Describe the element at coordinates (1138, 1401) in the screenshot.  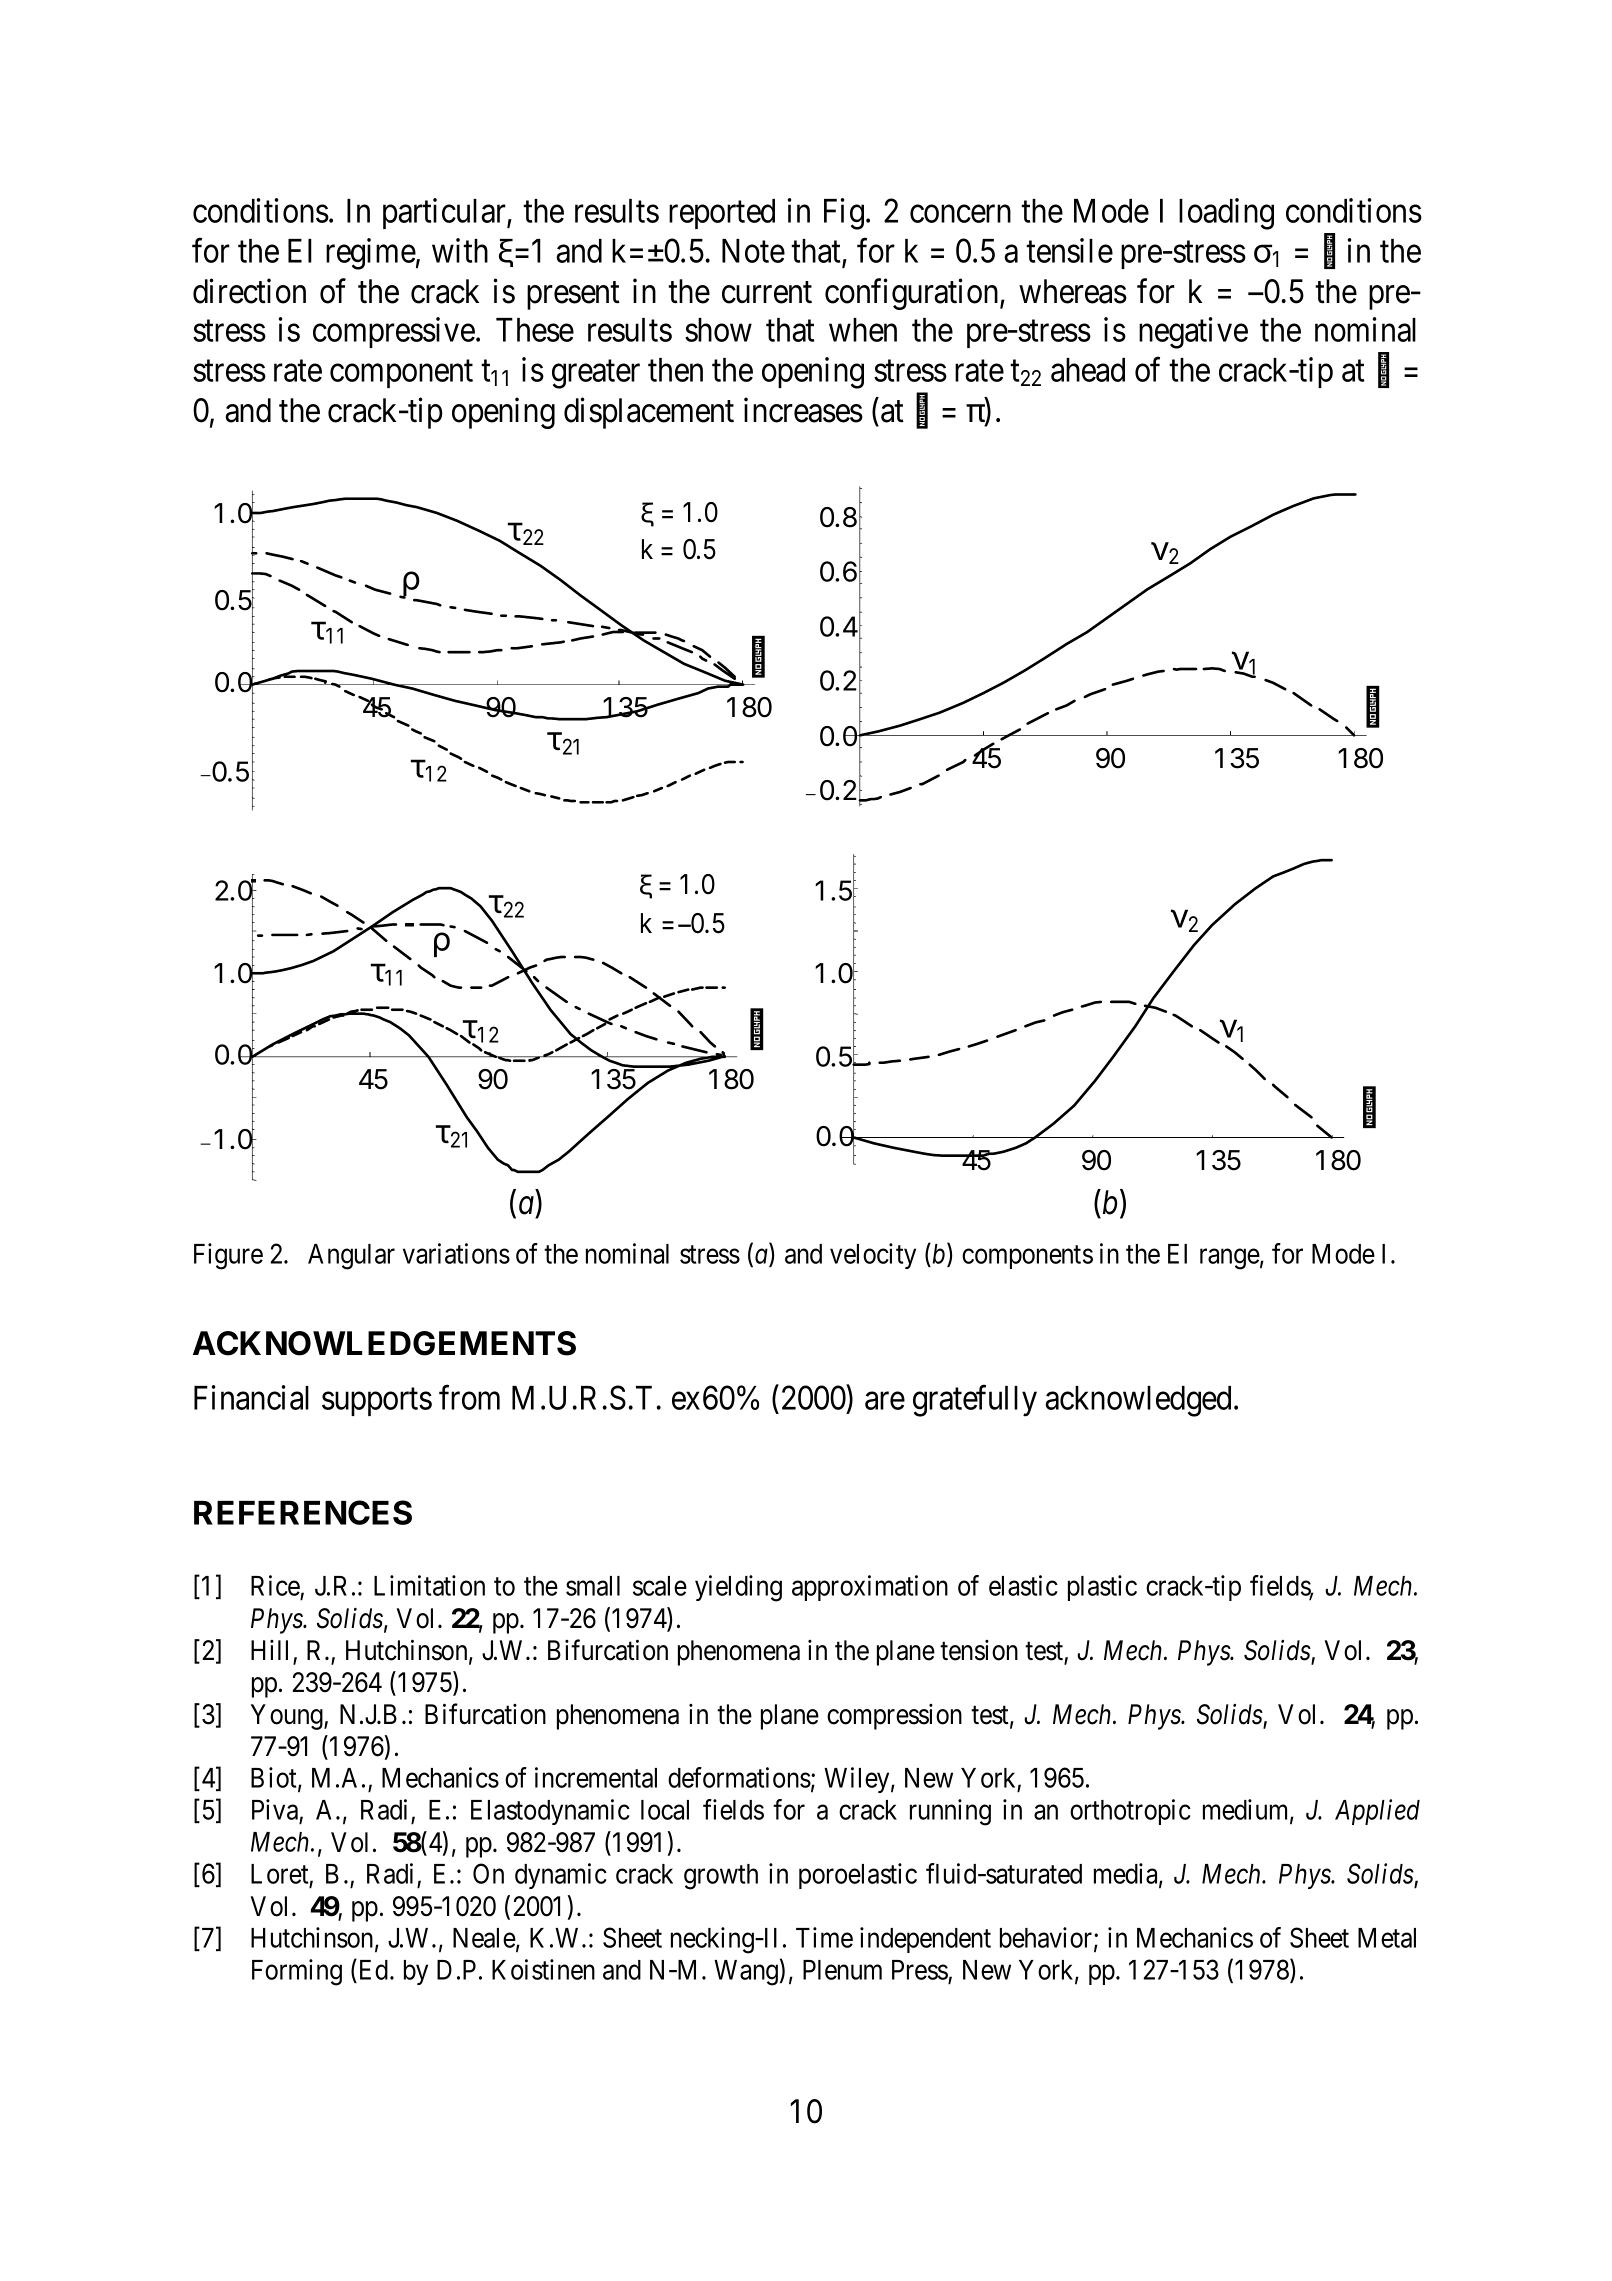
I see `acknowledged` at that location.
